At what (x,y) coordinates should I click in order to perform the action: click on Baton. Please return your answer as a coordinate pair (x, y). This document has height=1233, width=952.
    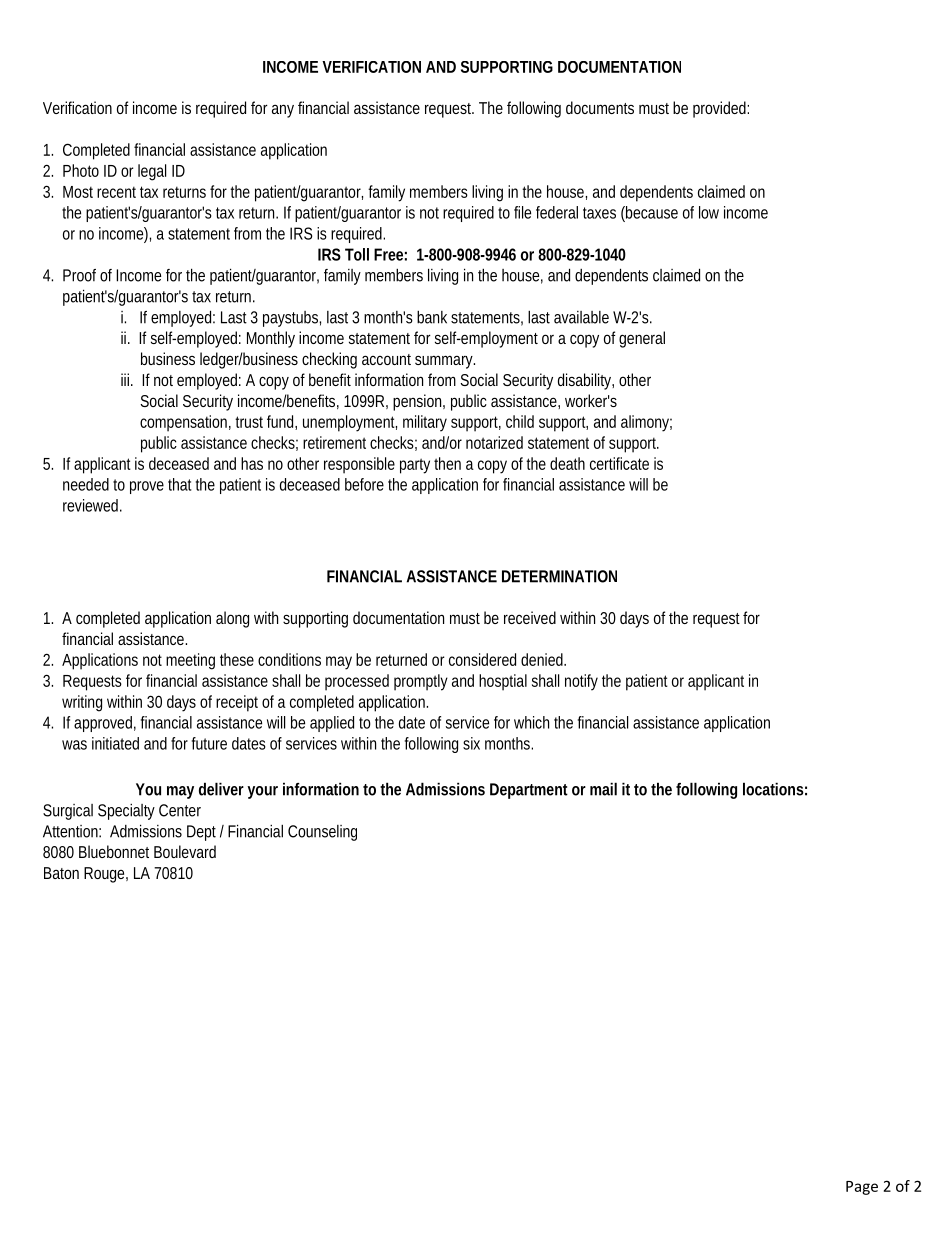
    Looking at the image, I should click on (61, 873).
